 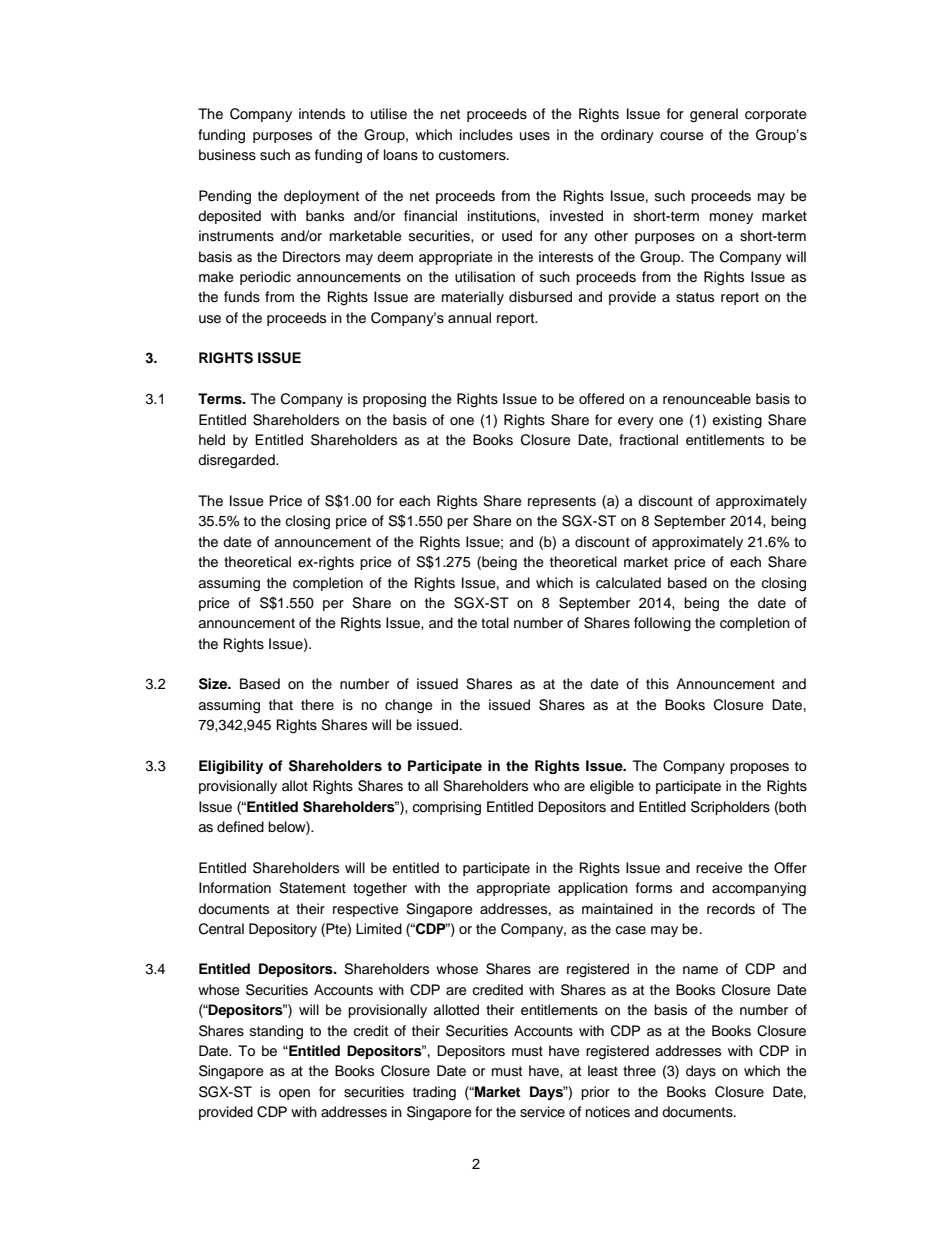 What do you see at coordinates (227, 155) in the screenshot?
I see `business` at bounding box center [227, 155].
